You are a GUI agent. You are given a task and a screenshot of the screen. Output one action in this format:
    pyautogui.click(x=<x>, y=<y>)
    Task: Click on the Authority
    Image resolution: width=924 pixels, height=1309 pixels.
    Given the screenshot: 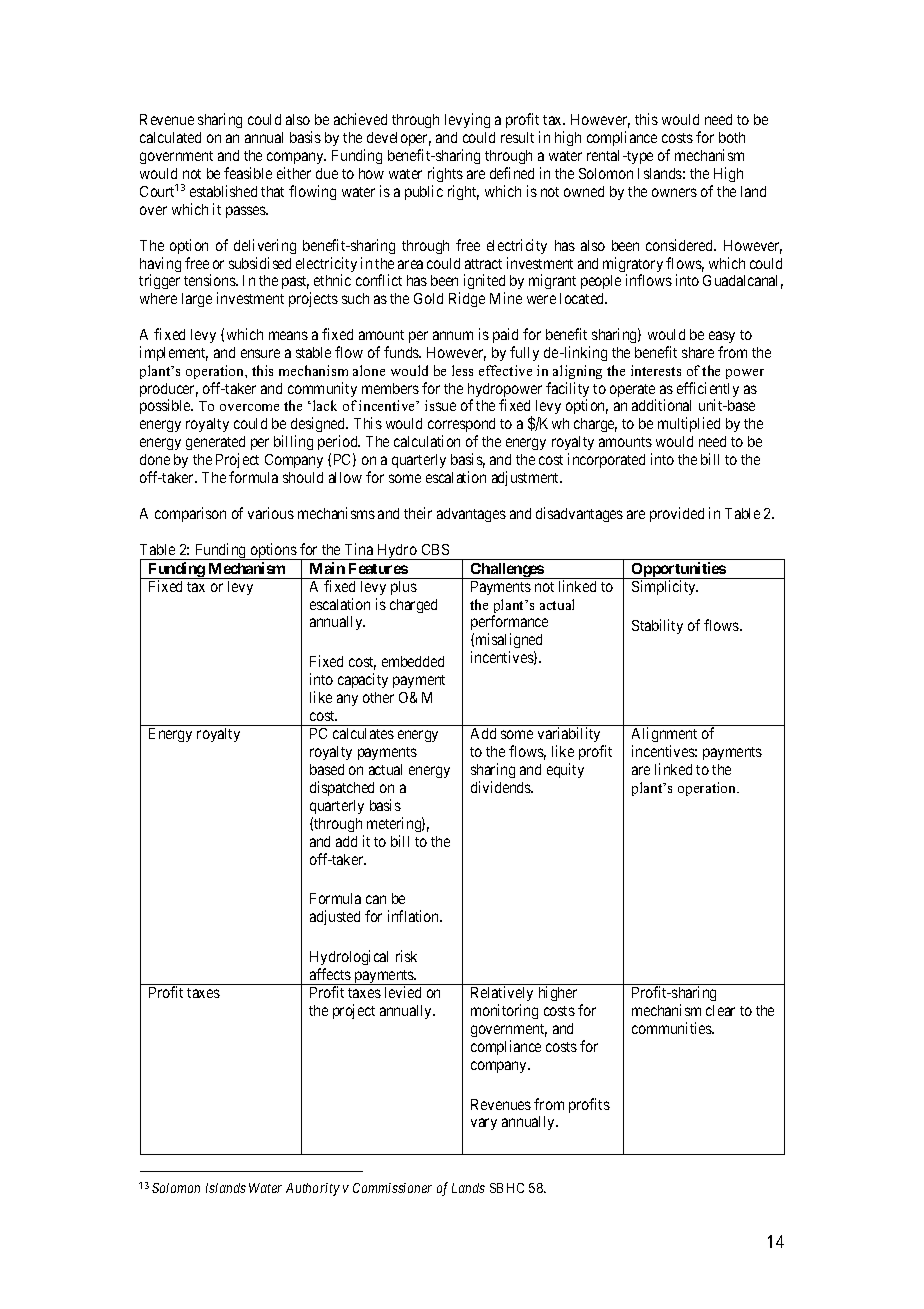 What is the action you would take?
    pyautogui.click(x=313, y=1189)
